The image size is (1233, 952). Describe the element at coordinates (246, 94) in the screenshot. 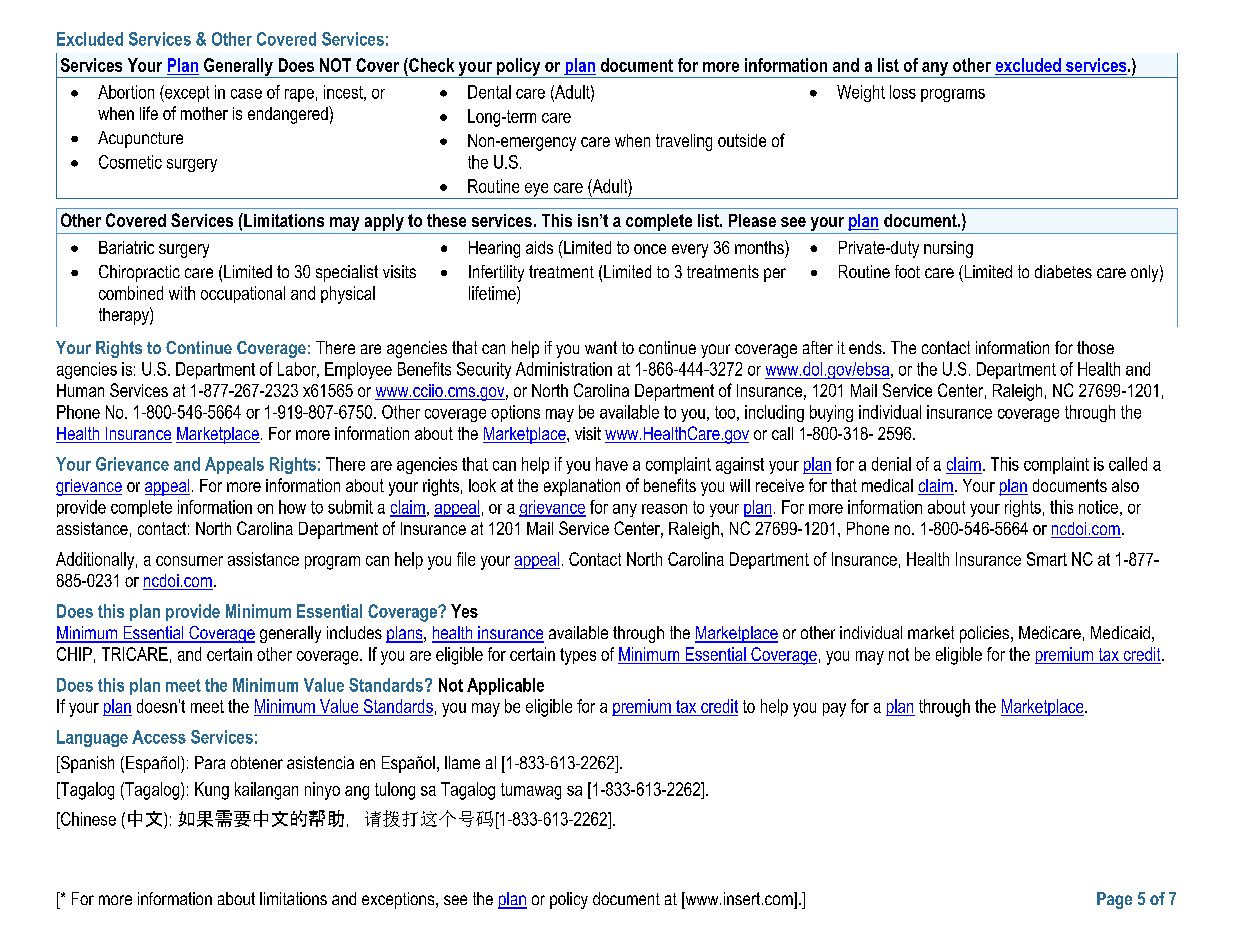

I see `case` at that location.
